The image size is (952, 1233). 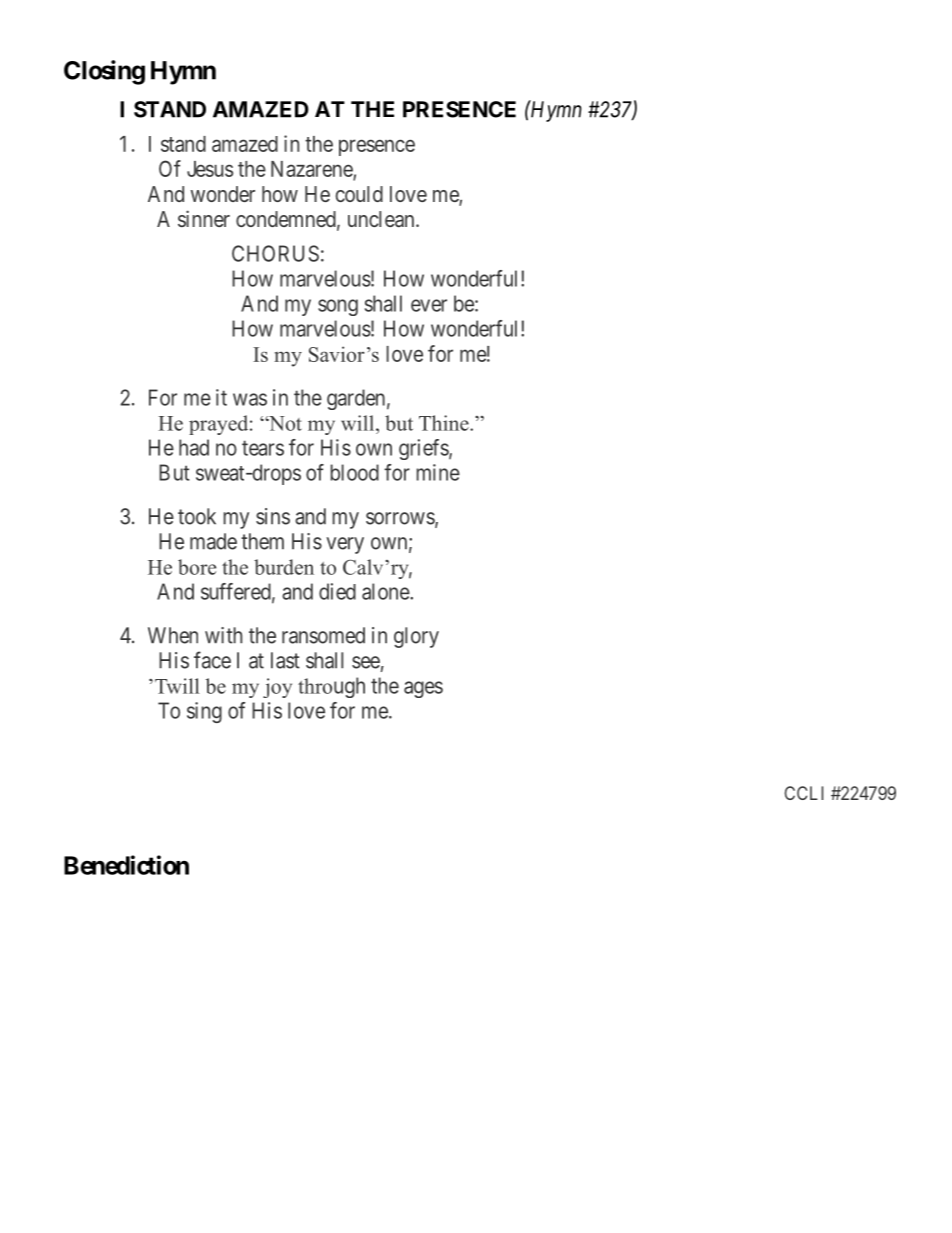 What do you see at coordinates (284, 423) in the image?
I see `Not` at bounding box center [284, 423].
